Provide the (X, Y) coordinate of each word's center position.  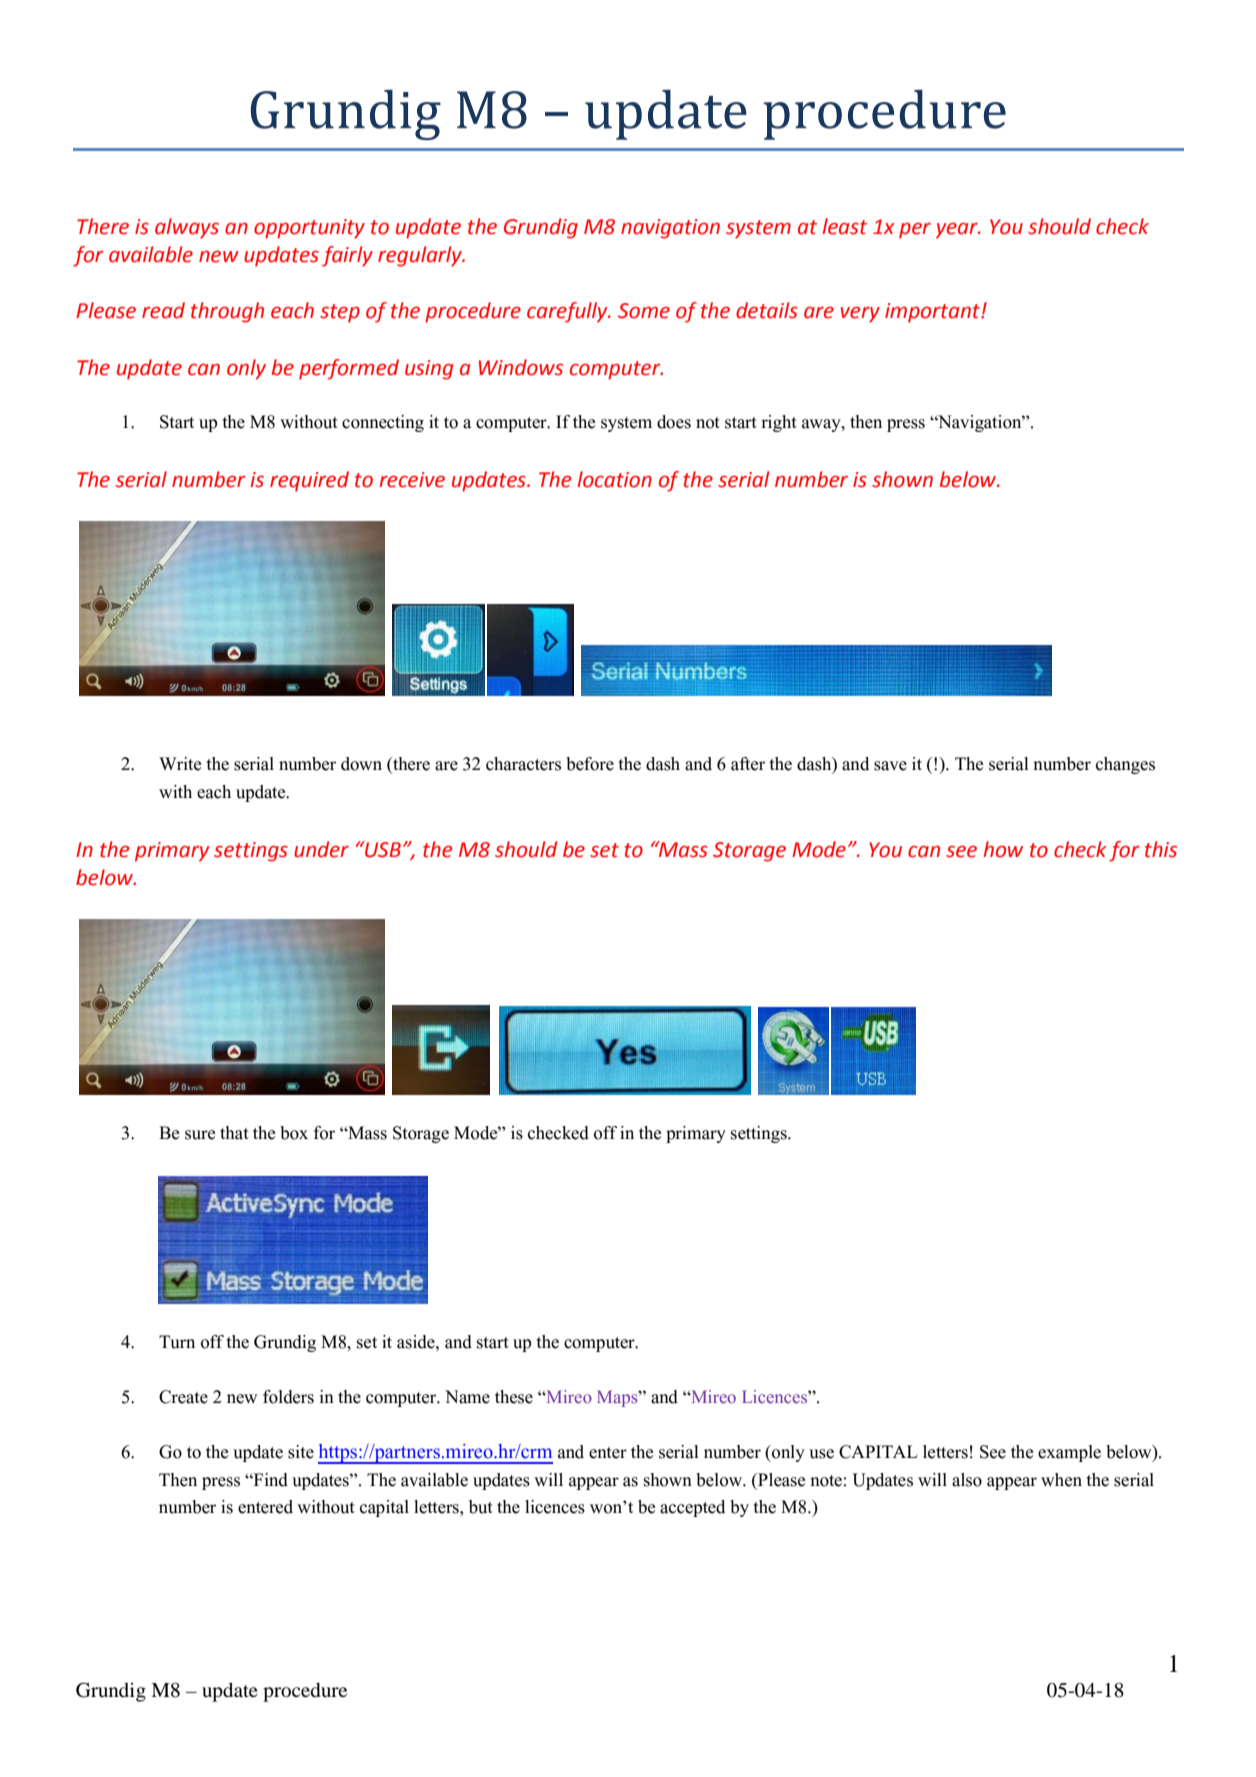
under (321, 849)
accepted (692, 1508)
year (958, 231)
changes (1125, 765)
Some (644, 311)
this (1161, 849)
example (1069, 1453)
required (309, 481)
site (301, 1452)
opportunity (309, 229)
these (514, 1397)
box (294, 1133)
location (615, 479)
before (590, 764)
